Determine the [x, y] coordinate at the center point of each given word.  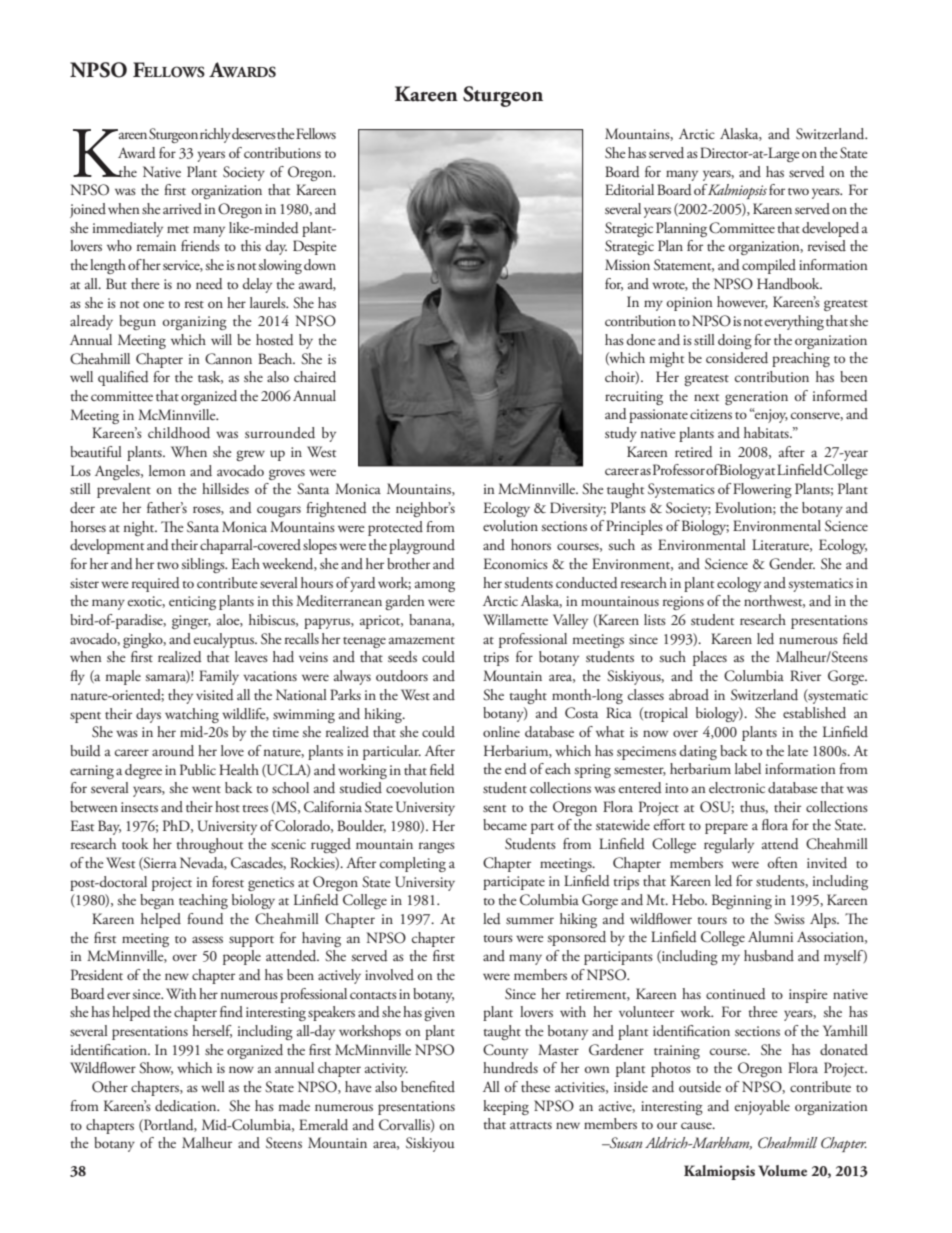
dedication [187, 1106]
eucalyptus [225, 640]
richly [215, 135]
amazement [422, 640]
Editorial [629, 190]
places [710, 658]
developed [830, 229]
